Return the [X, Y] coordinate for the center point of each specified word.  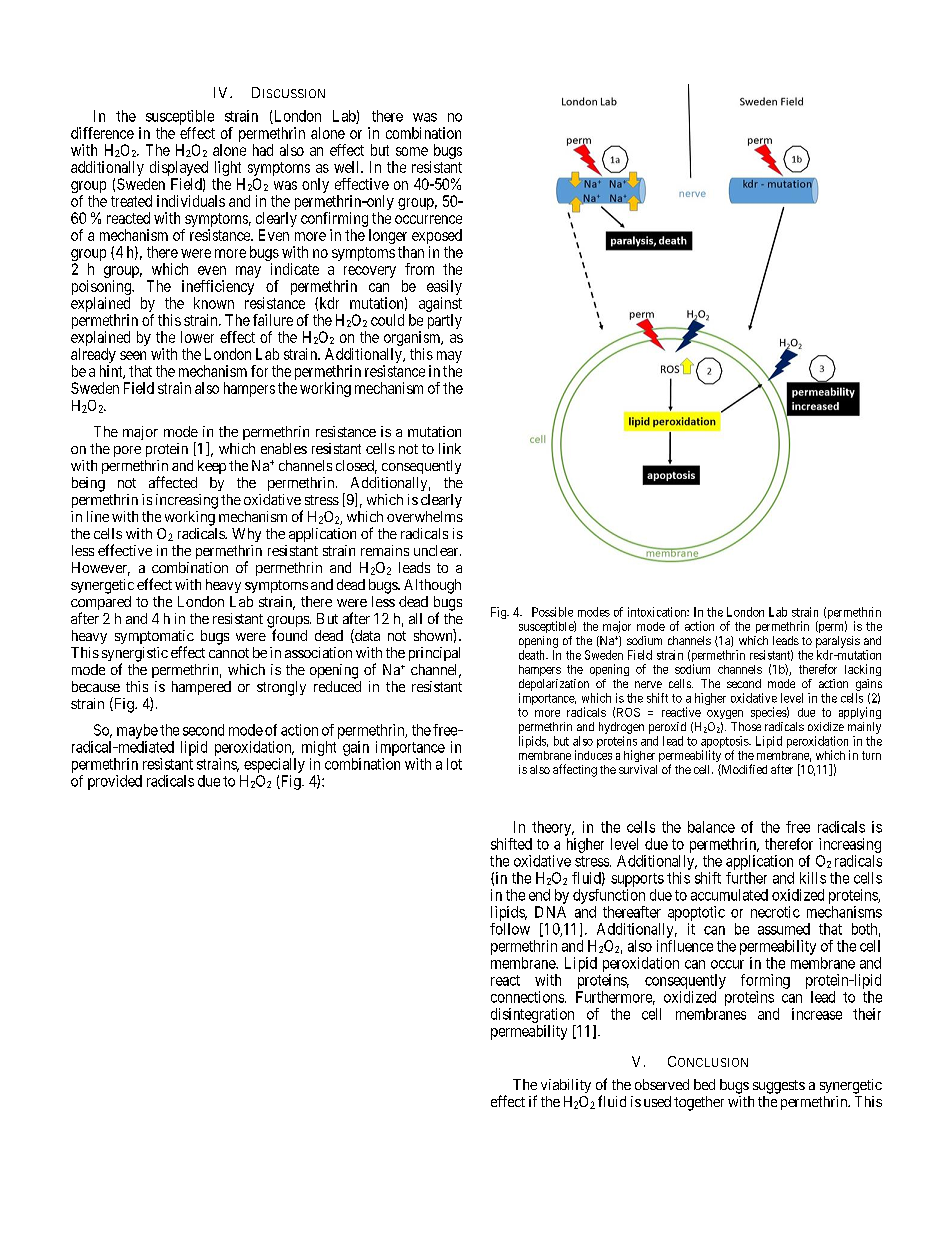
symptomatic [154, 638]
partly [445, 321]
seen [133, 355]
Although [432, 586]
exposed [437, 236]
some [412, 151]
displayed [179, 168]
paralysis [838, 642]
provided [115, 782]
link [450, 448]
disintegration [532, 1015]
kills [813, 878]
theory [553, 828]
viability [566, 1086]
